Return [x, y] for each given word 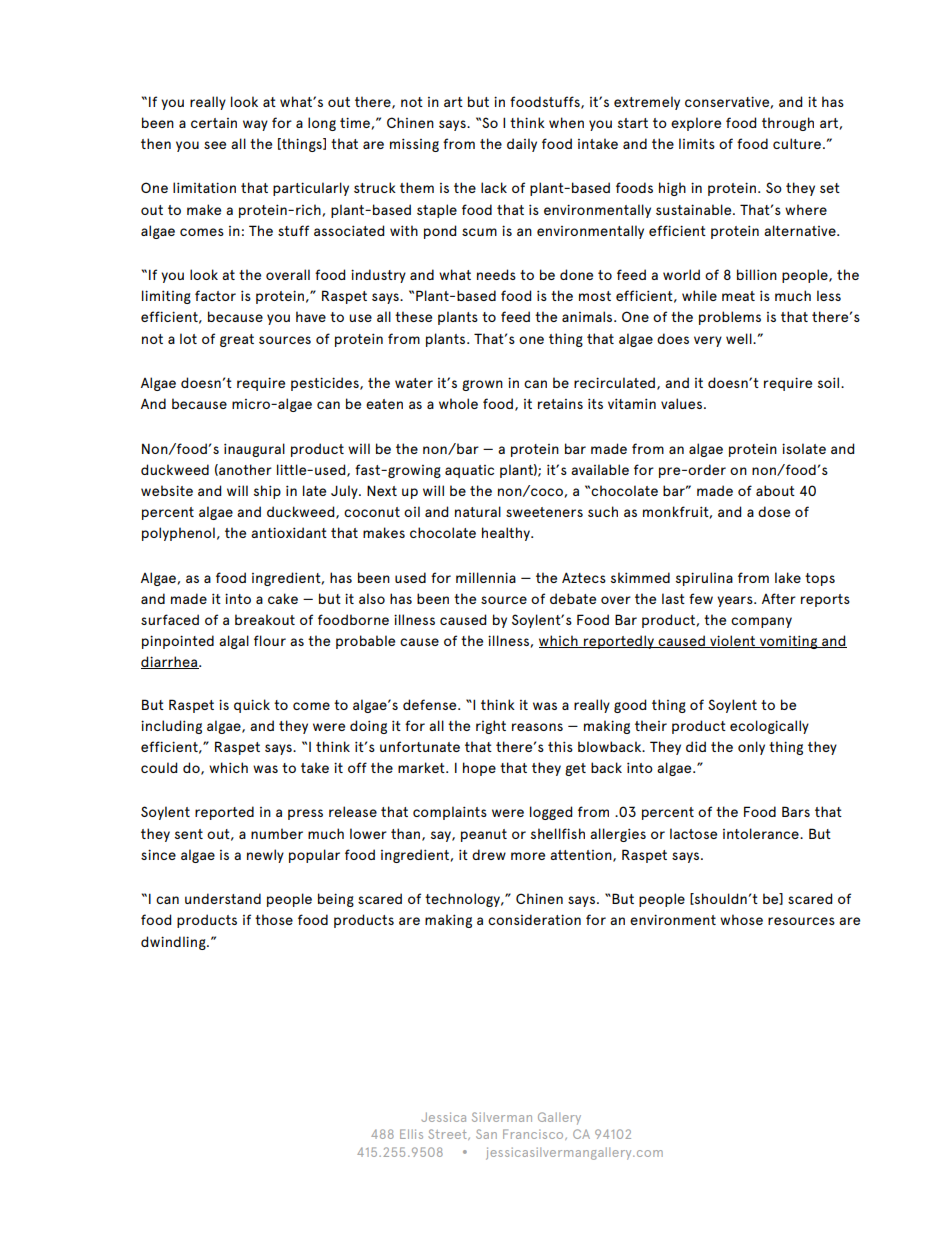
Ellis [411, 1134]
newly [265, 856]
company [761, 622]
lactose [693, 833]
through [788, 124]
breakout [265, 619]
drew [489, 854]
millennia [486, 577]
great [237, 340]
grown [482, 385]
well [740, 338]
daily [522, 145]
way [255, 125]
